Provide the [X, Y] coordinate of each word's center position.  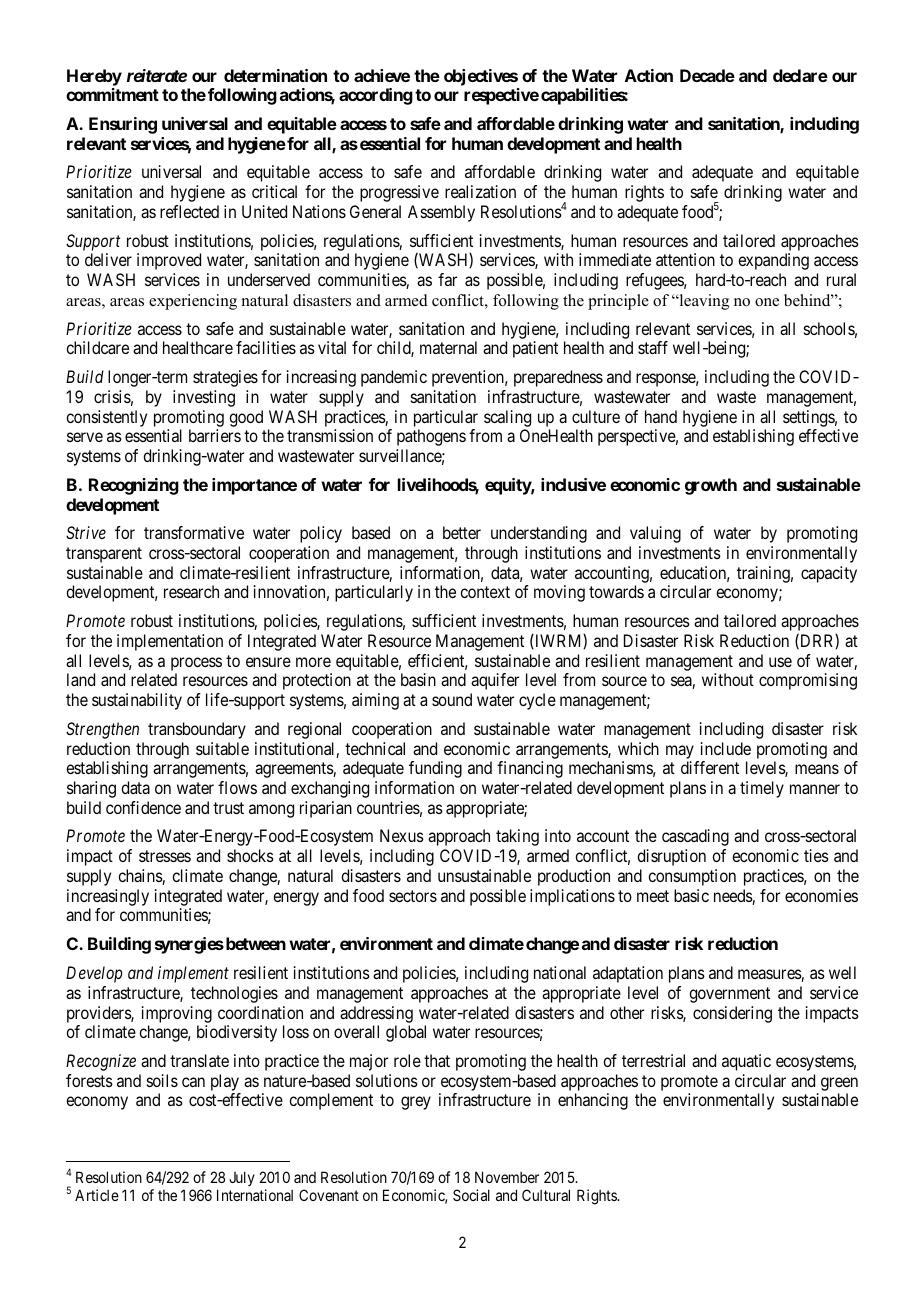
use [780, 662]
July [242, 1178]
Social [471, 1195]
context [485, 592]
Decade [707, 75]
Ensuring [123, 125]
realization [480, 191]
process [196, 664]
